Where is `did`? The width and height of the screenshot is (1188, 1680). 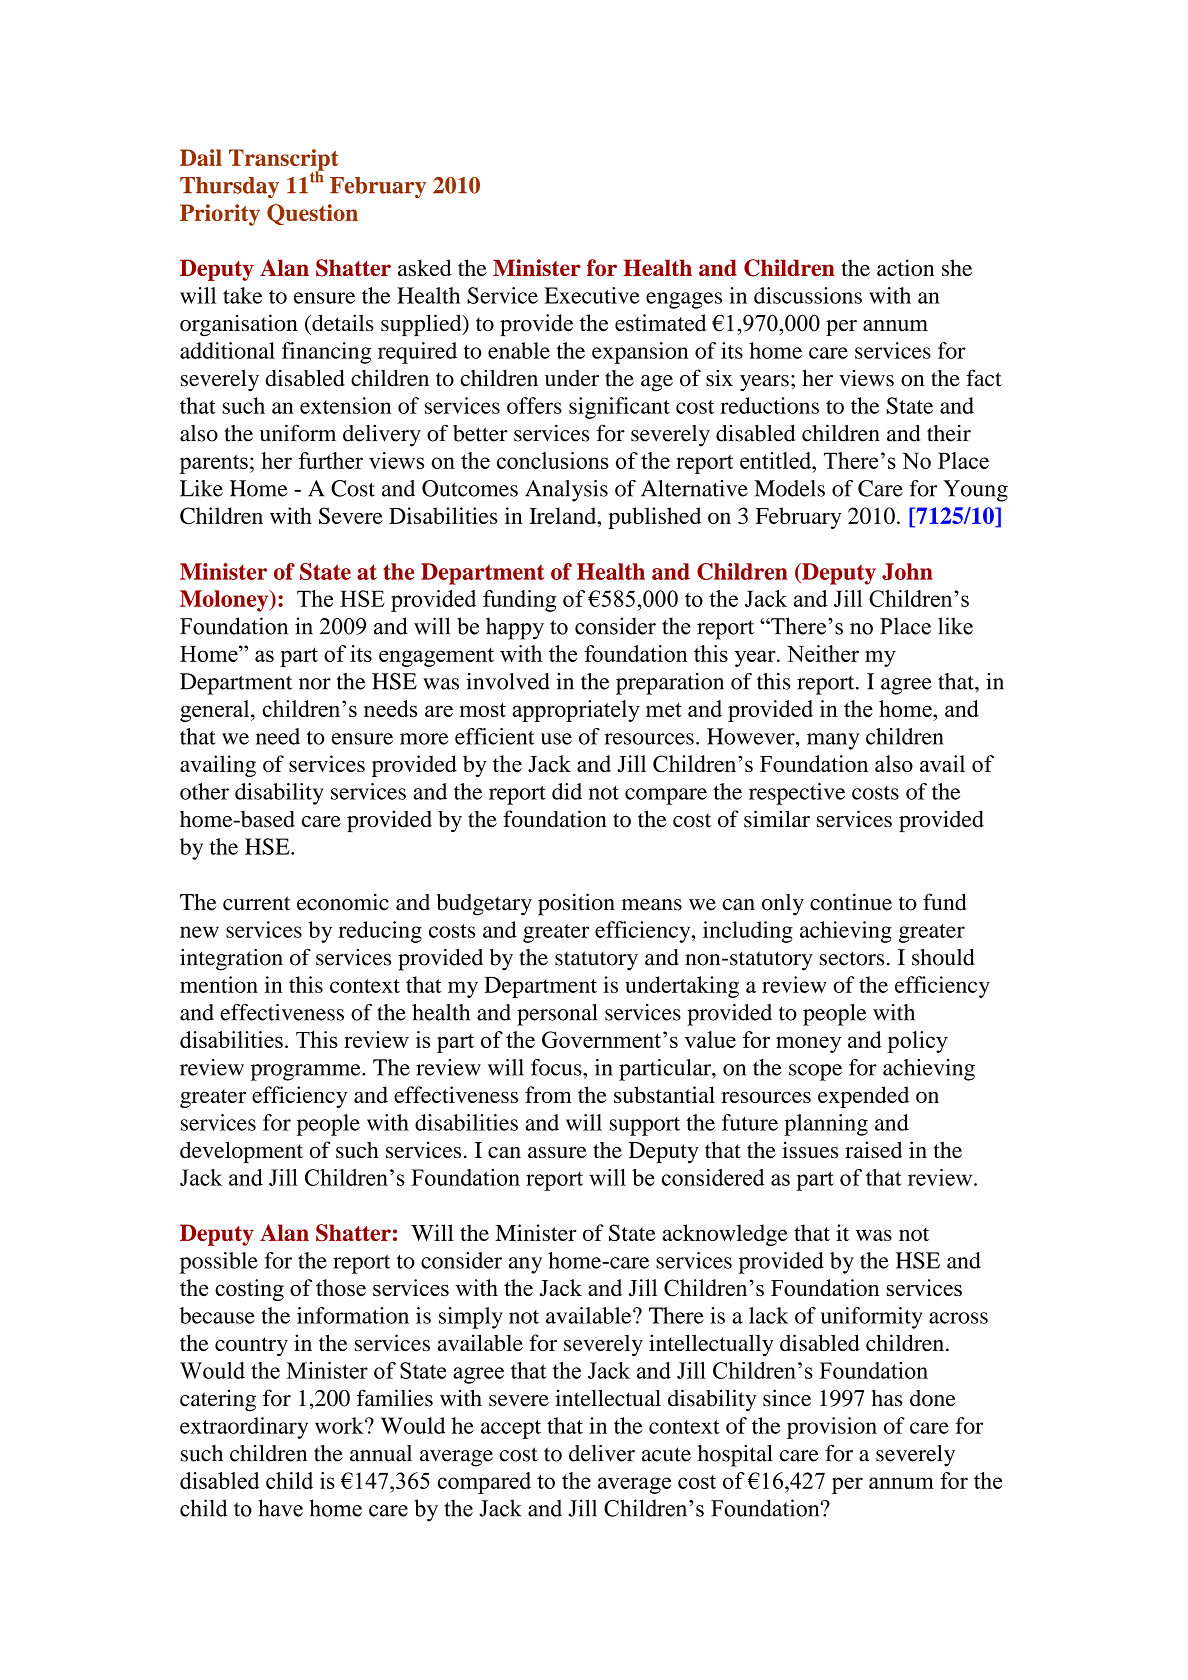 did is located at coordinates (567, 791).
